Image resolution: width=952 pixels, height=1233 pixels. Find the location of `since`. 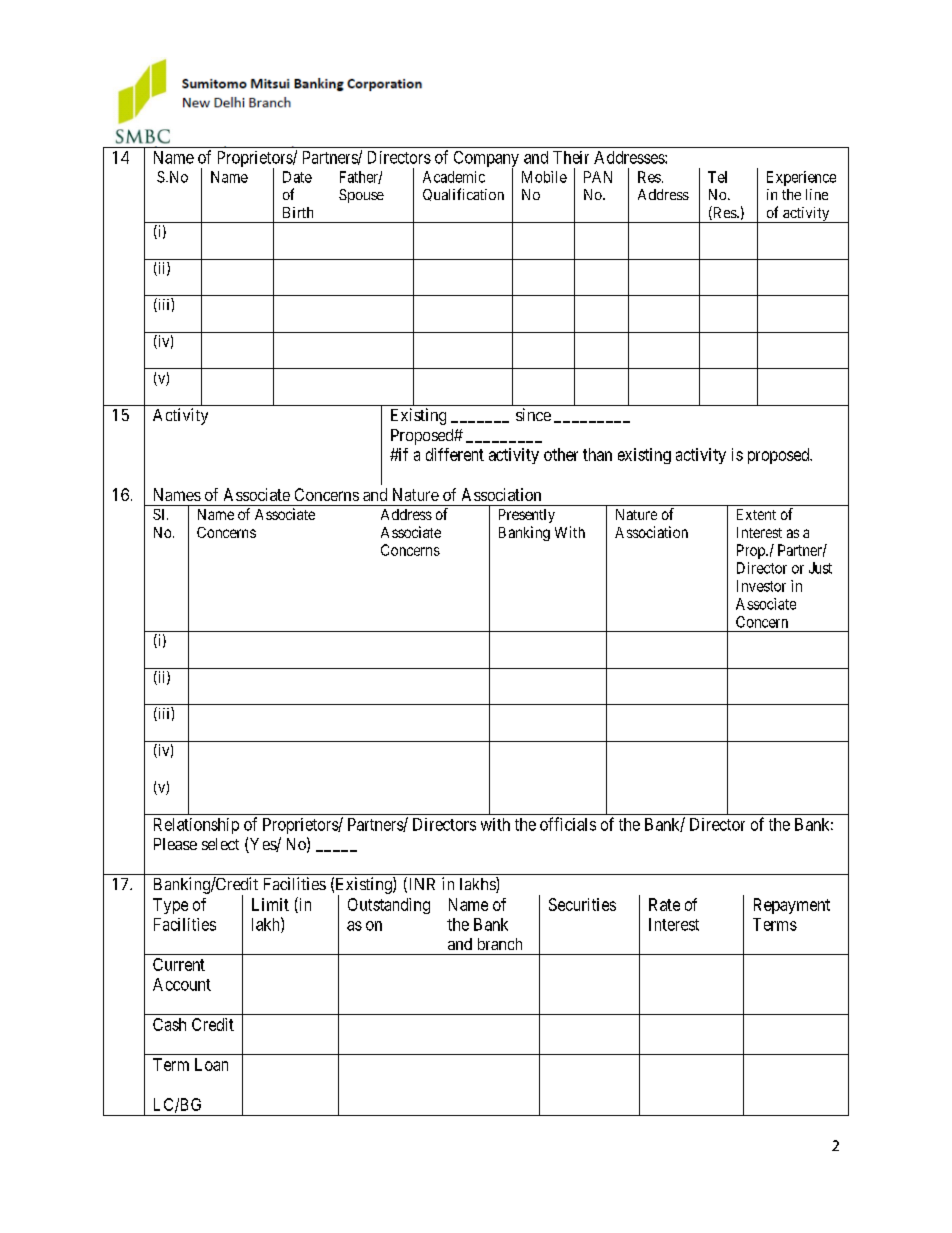

since is located at coordinates (533, 414).
